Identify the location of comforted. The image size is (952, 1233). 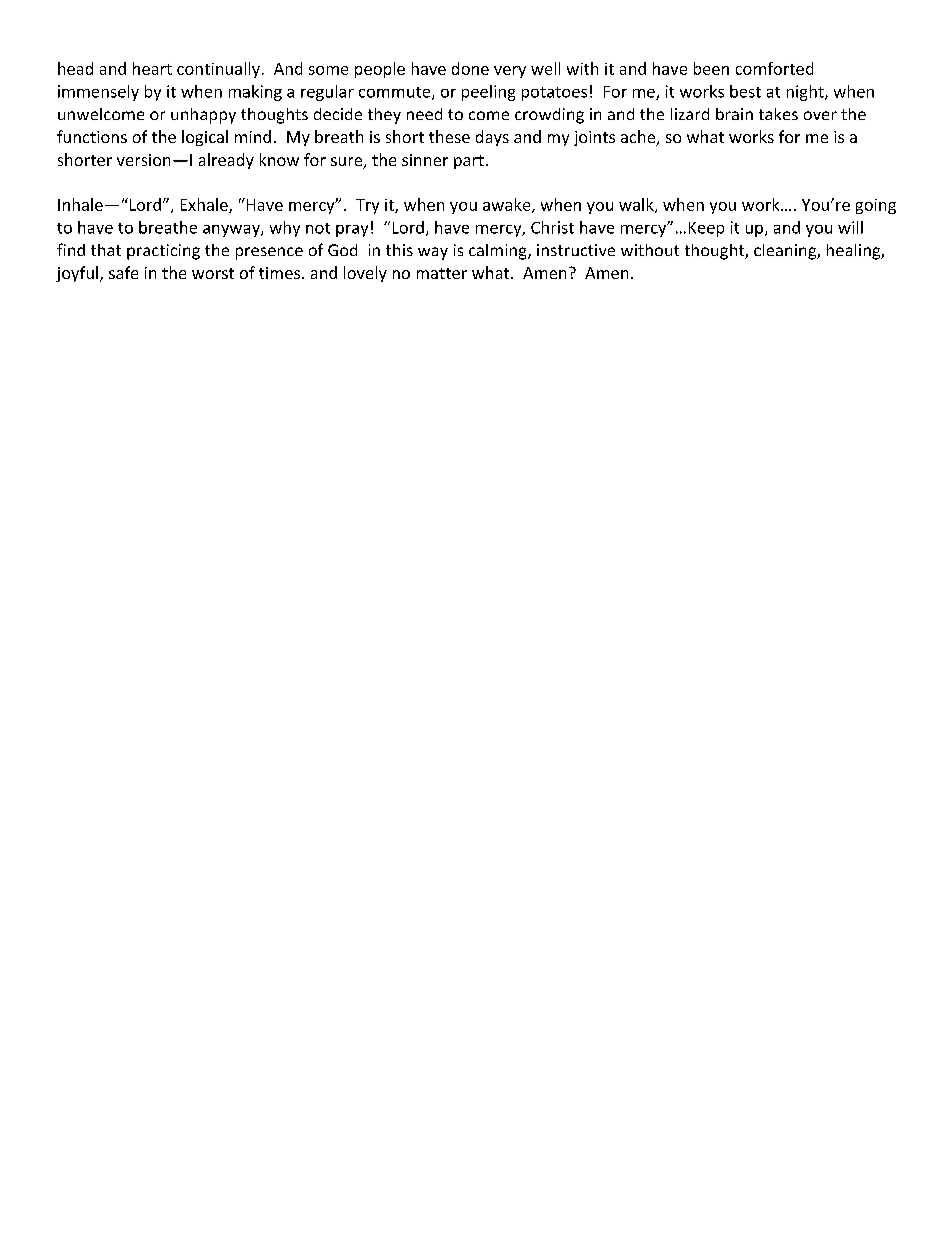
(774, 68).
